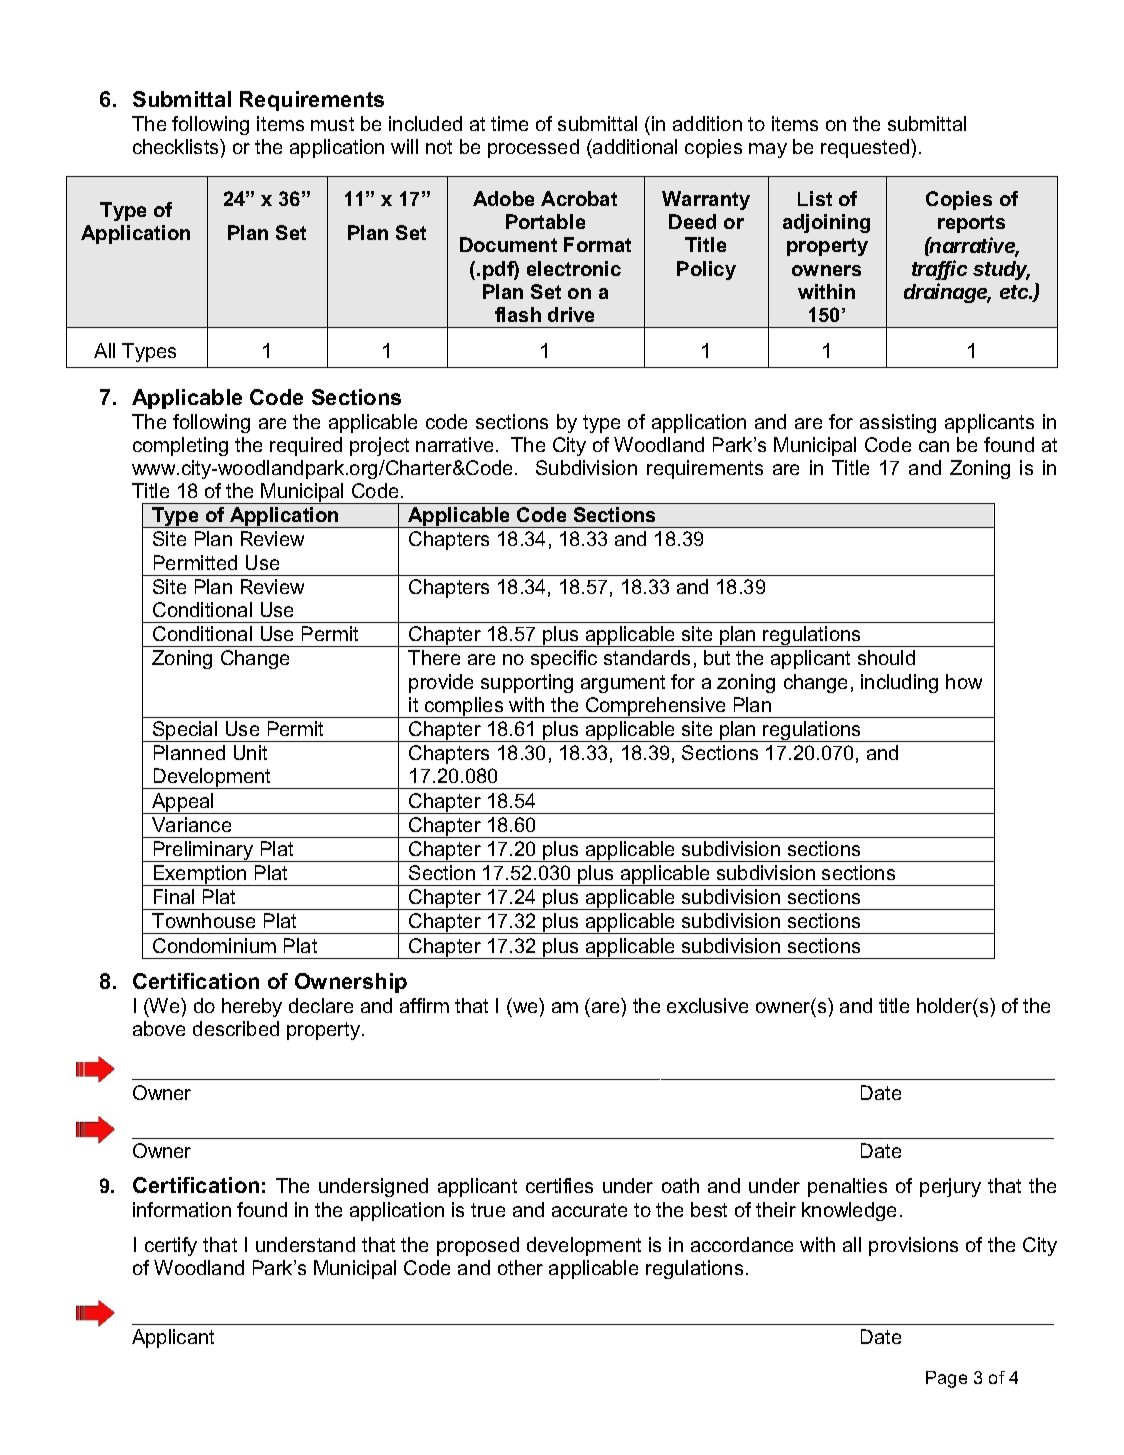 The width and height of the image is (1124, 1455). I want to click on certify, so click(171, 1246).
